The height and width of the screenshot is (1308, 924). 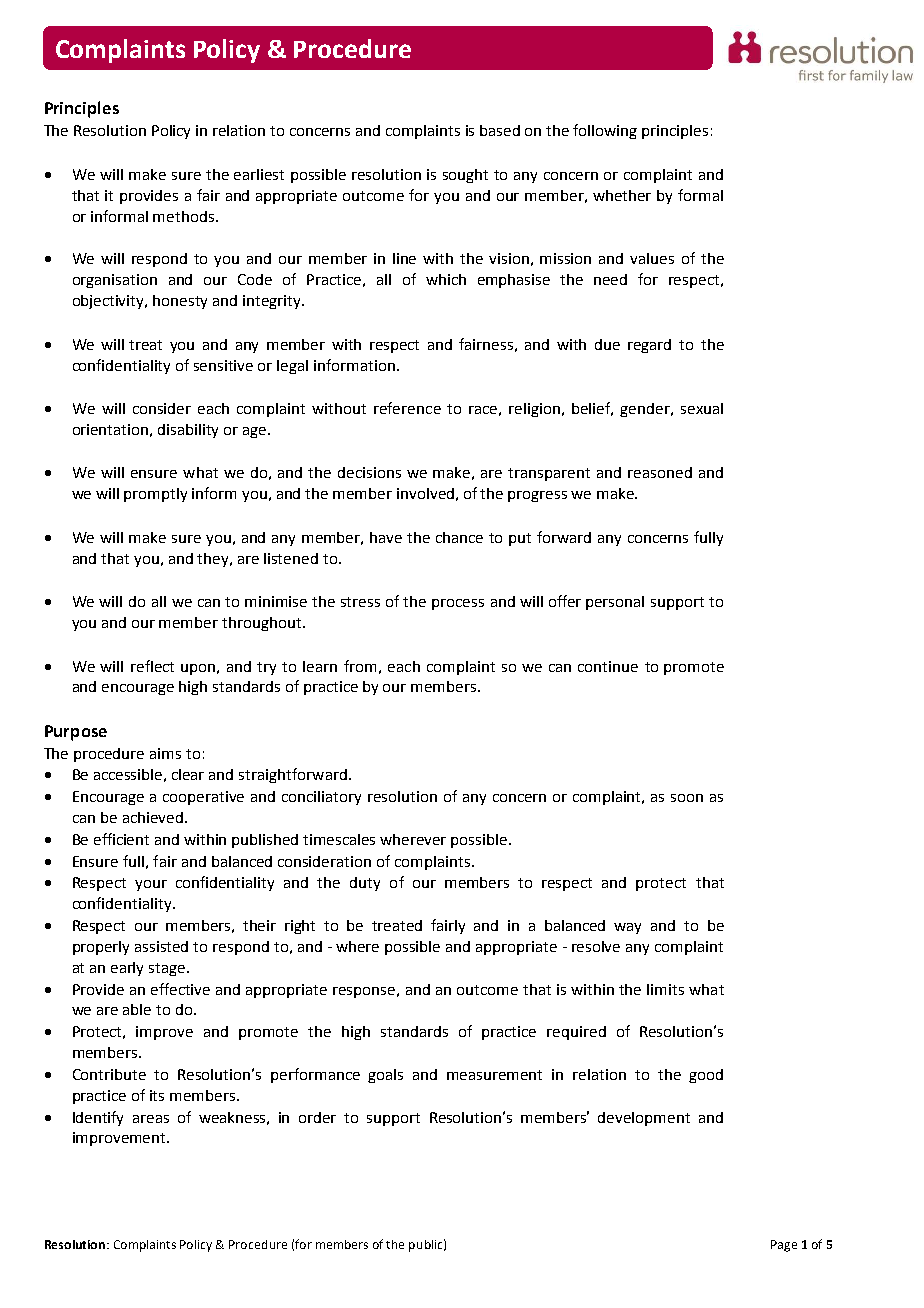 I want to click on from, so click(x=360, y=666).
